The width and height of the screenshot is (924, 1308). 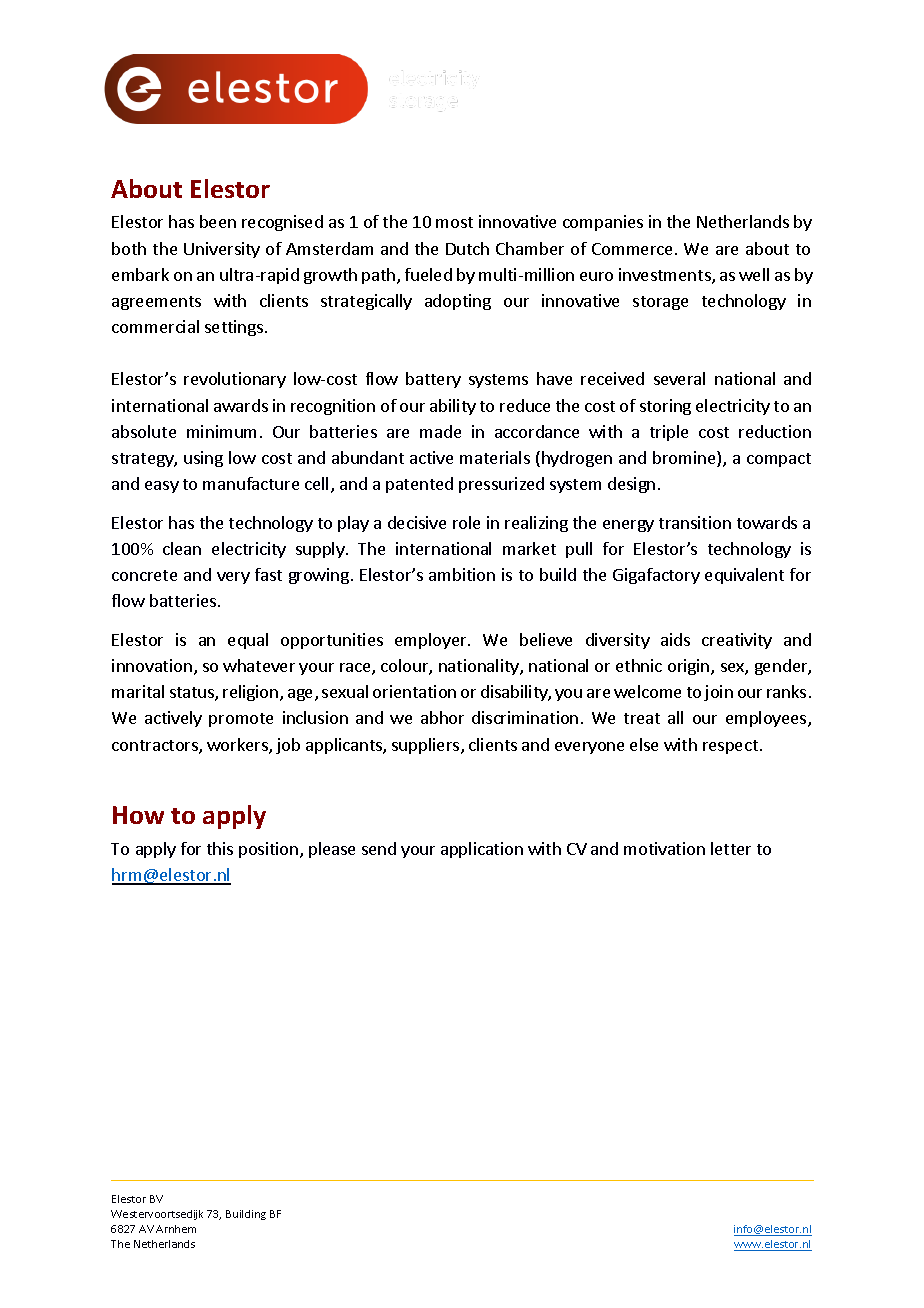 What do you see at coordinates (220, 848) in the screenshot?
I see `this` at bounding box center [220, 848].
